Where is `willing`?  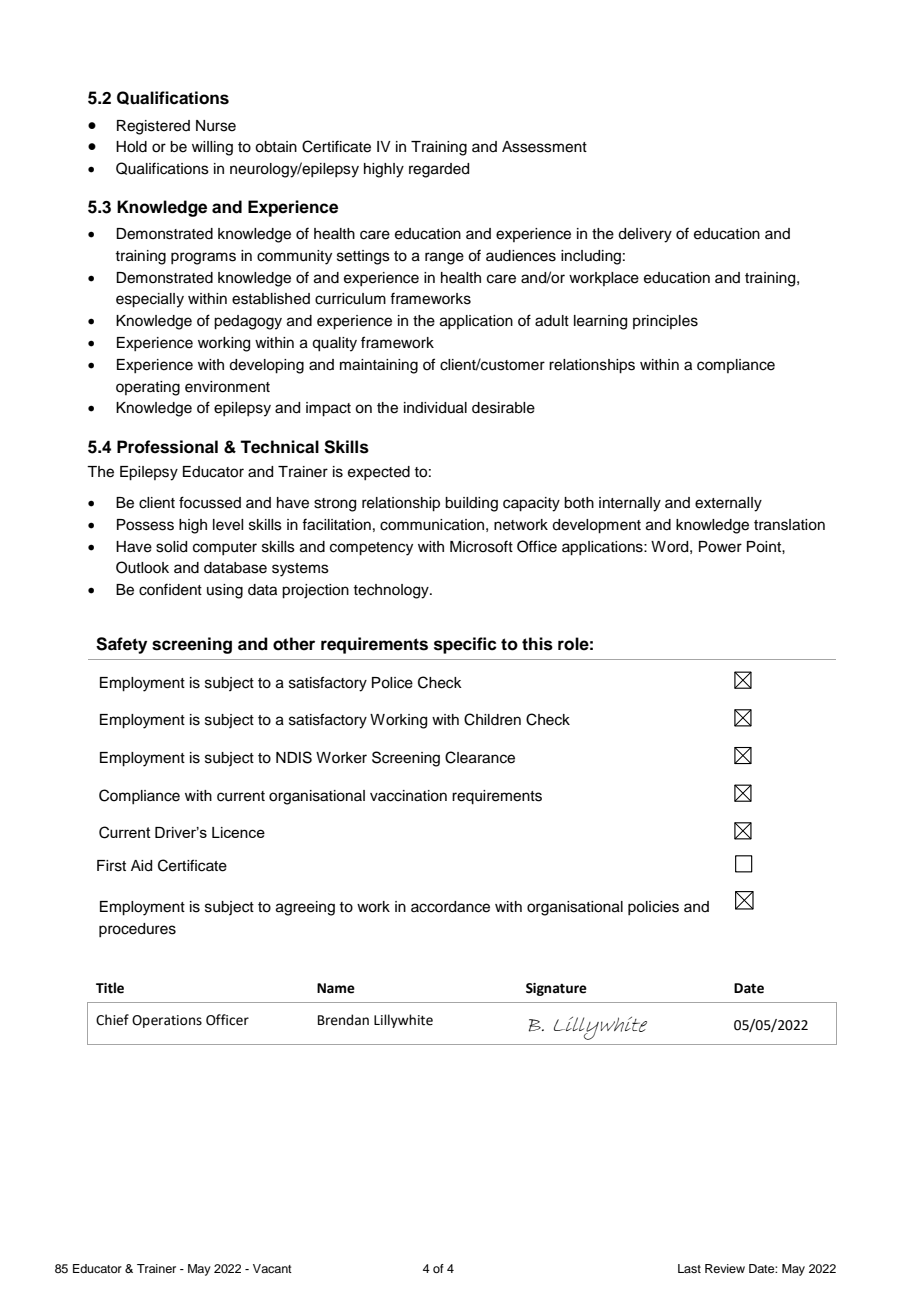 willing is located at coordinates (212, 148).
